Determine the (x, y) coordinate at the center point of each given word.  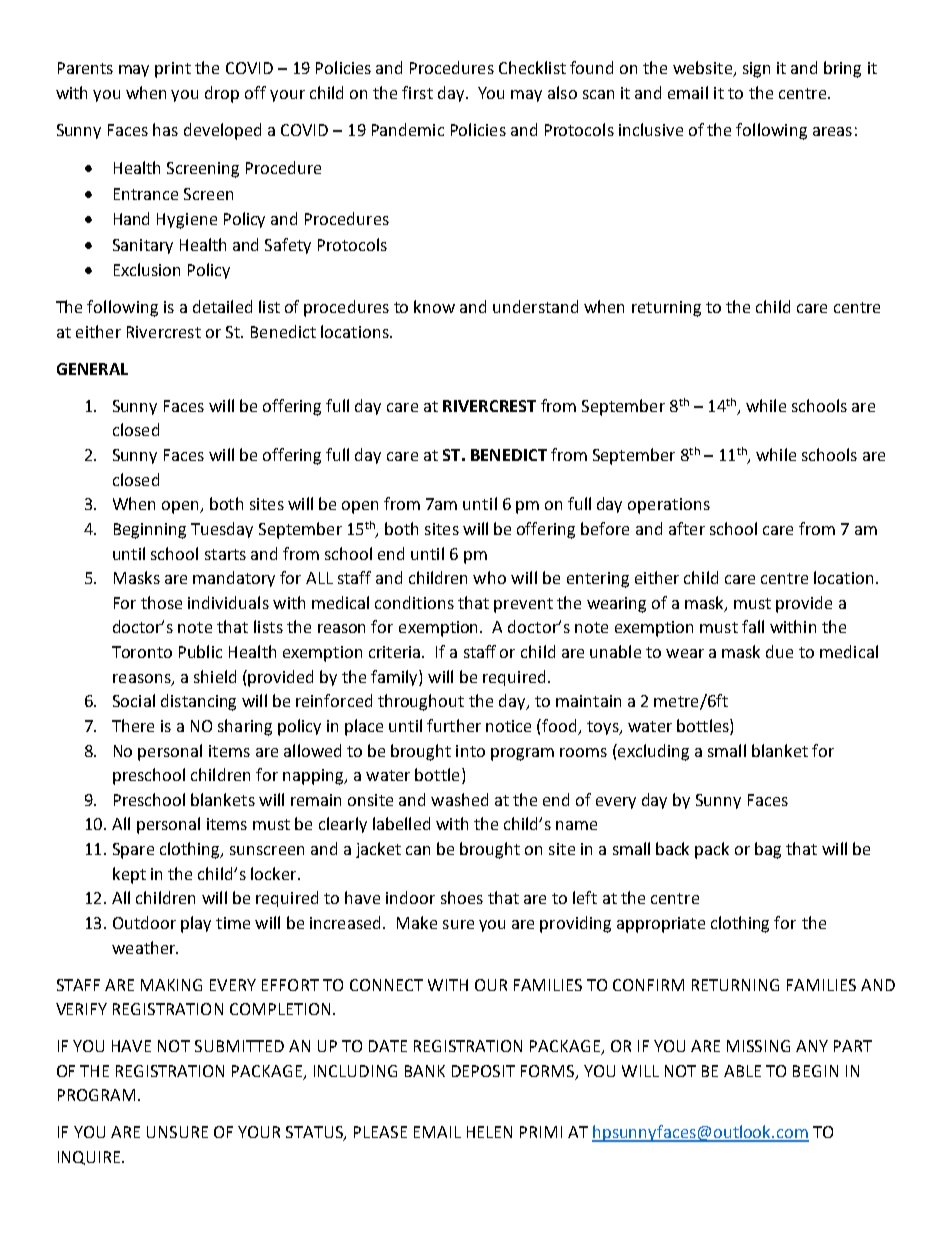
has (165, 129)
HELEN (489, 1132)
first (417, 92)
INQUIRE (90, 1158)
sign (756, 70)
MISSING (758, 1046)
